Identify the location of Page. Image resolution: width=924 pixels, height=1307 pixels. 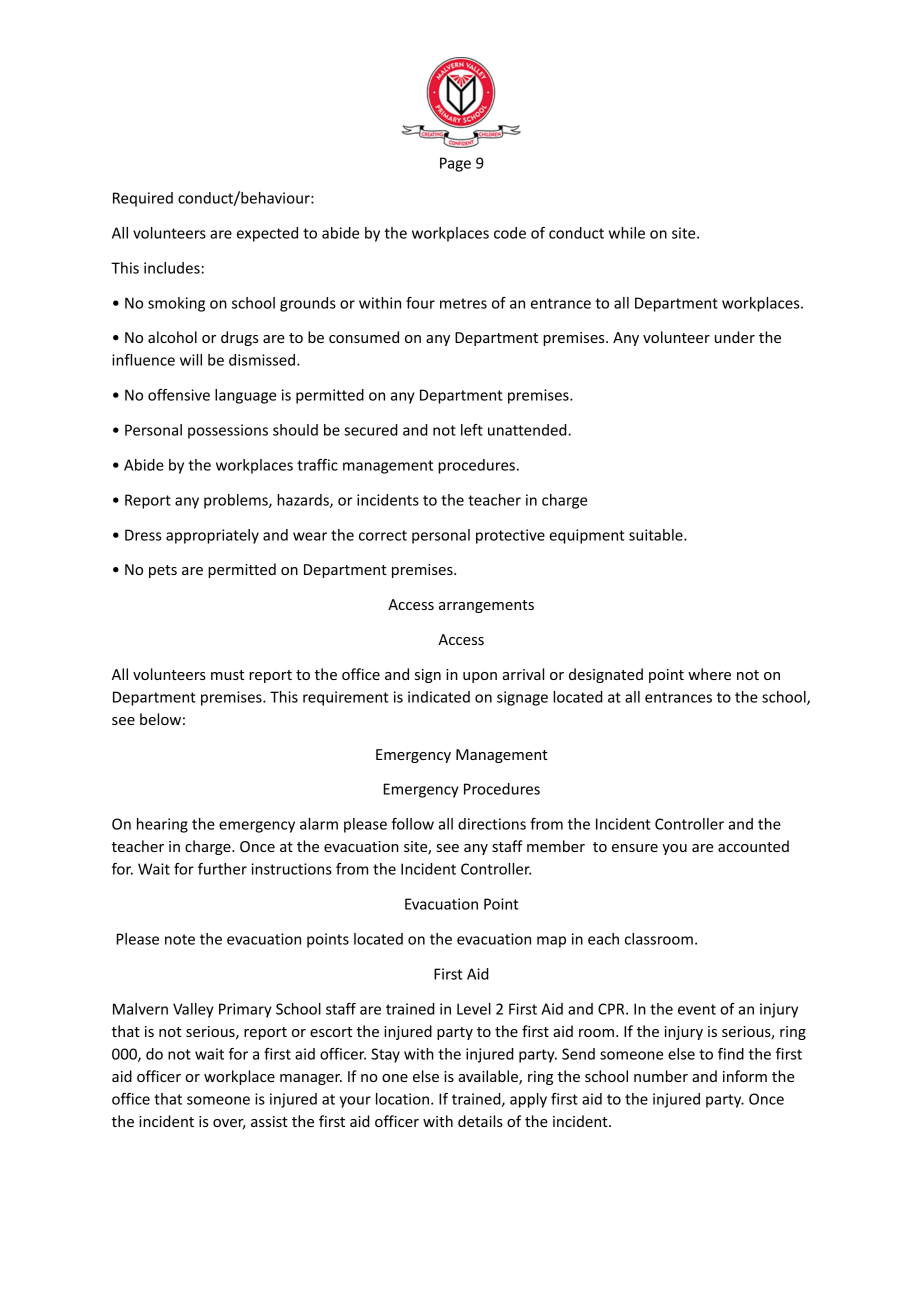
(455, 164).
